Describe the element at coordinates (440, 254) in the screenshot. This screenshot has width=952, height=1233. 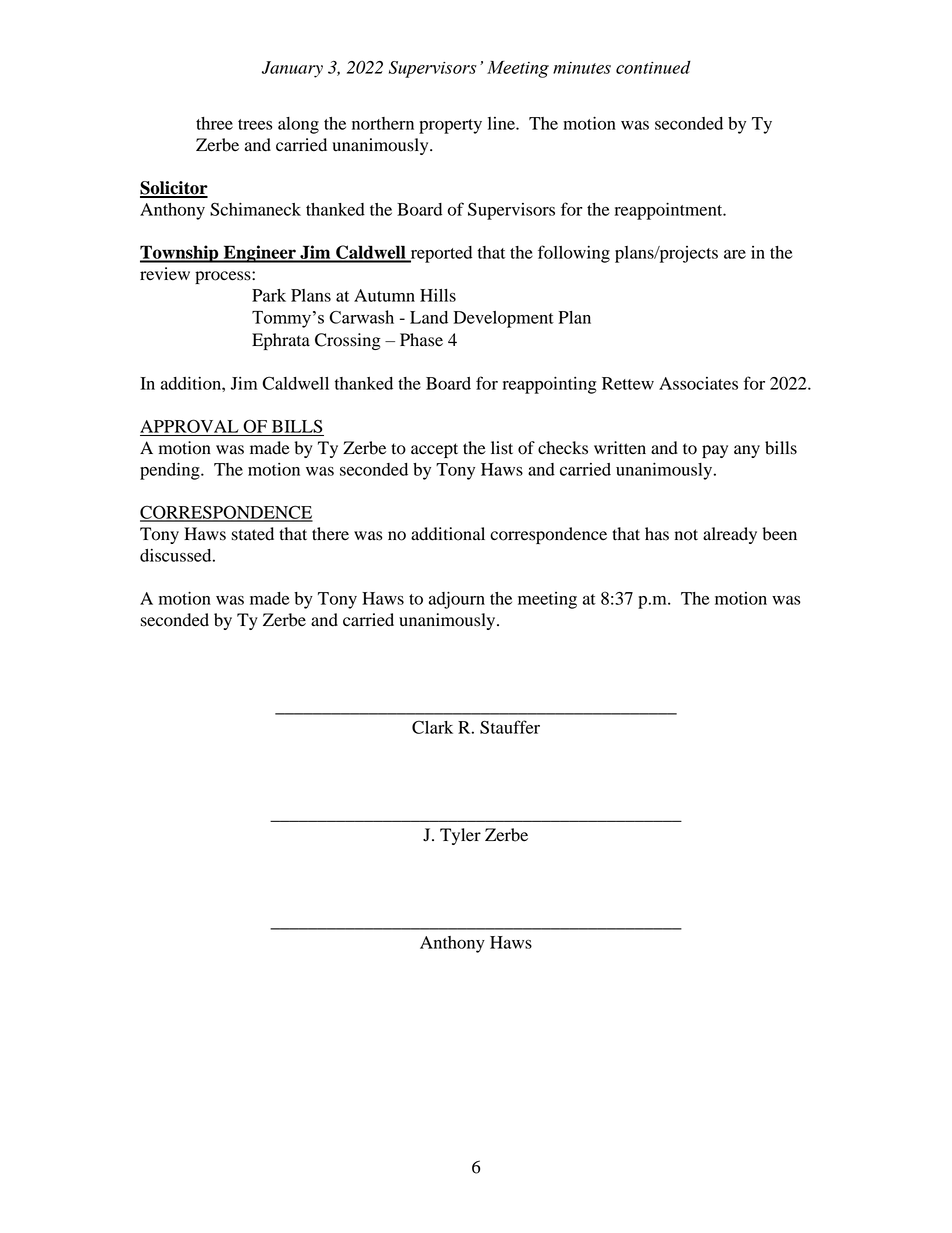
I see `reported` at that location.
